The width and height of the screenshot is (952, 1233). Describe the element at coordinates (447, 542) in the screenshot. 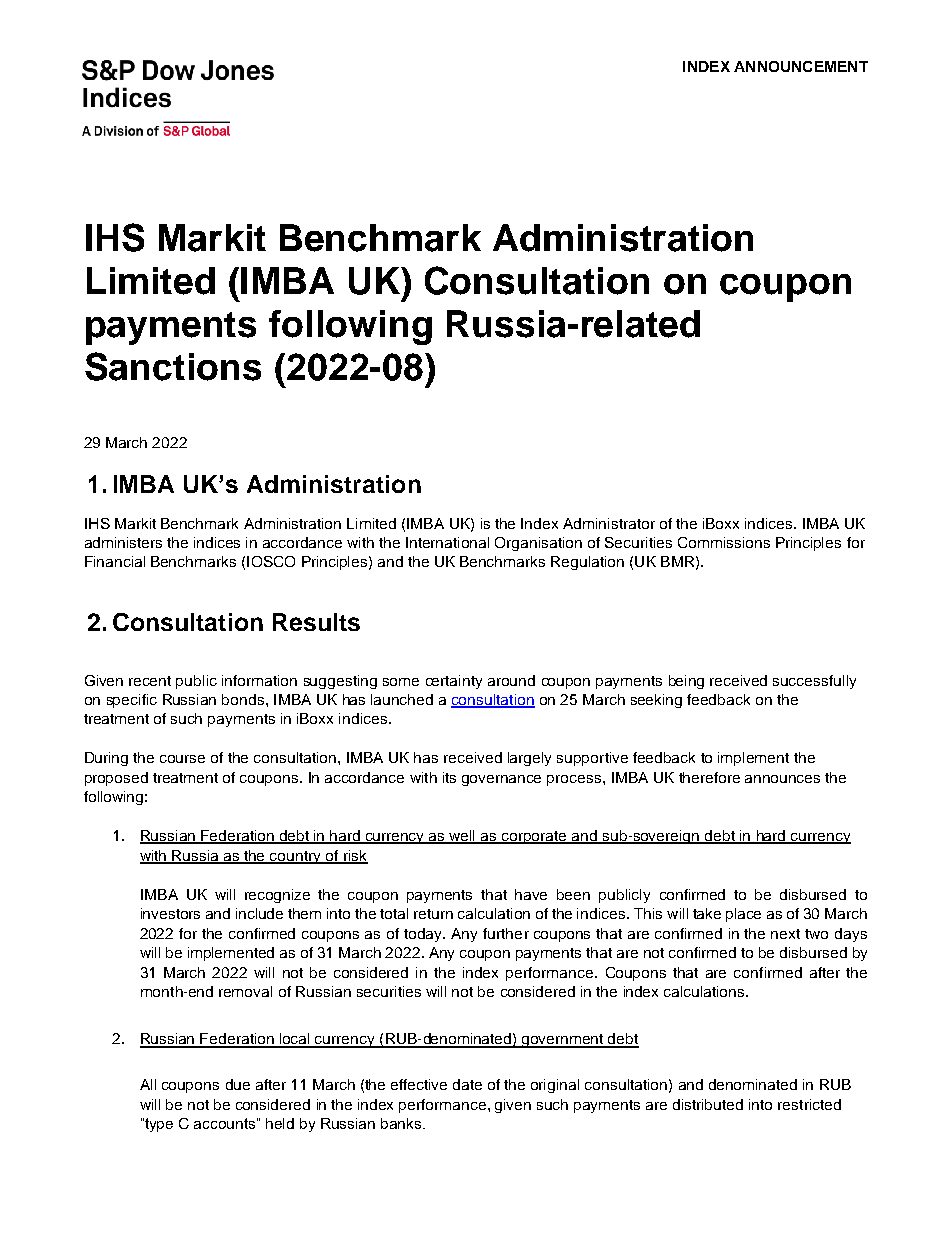

I see `International` at that location.
